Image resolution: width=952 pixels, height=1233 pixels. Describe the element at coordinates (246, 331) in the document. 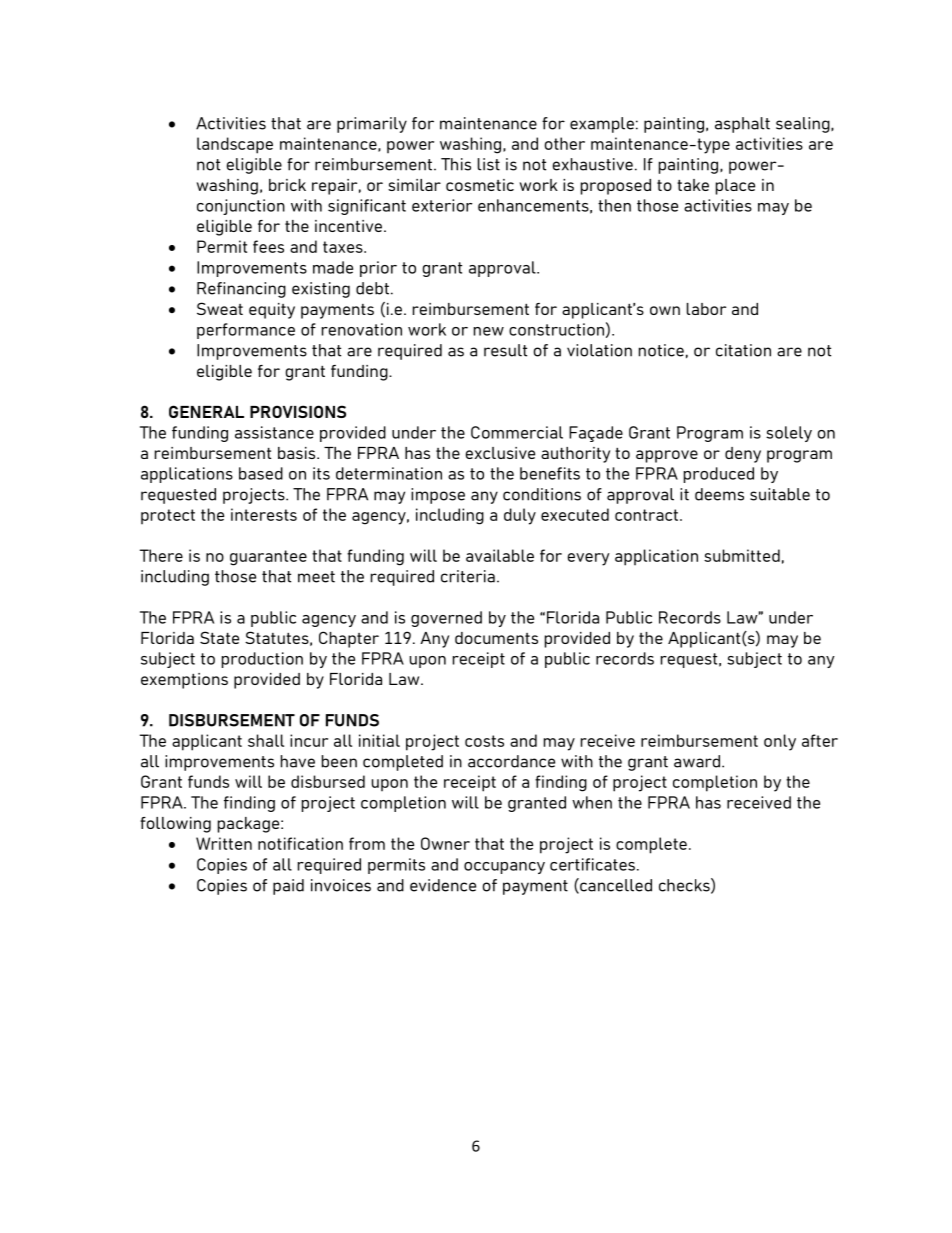

I see `performance` at that location.
